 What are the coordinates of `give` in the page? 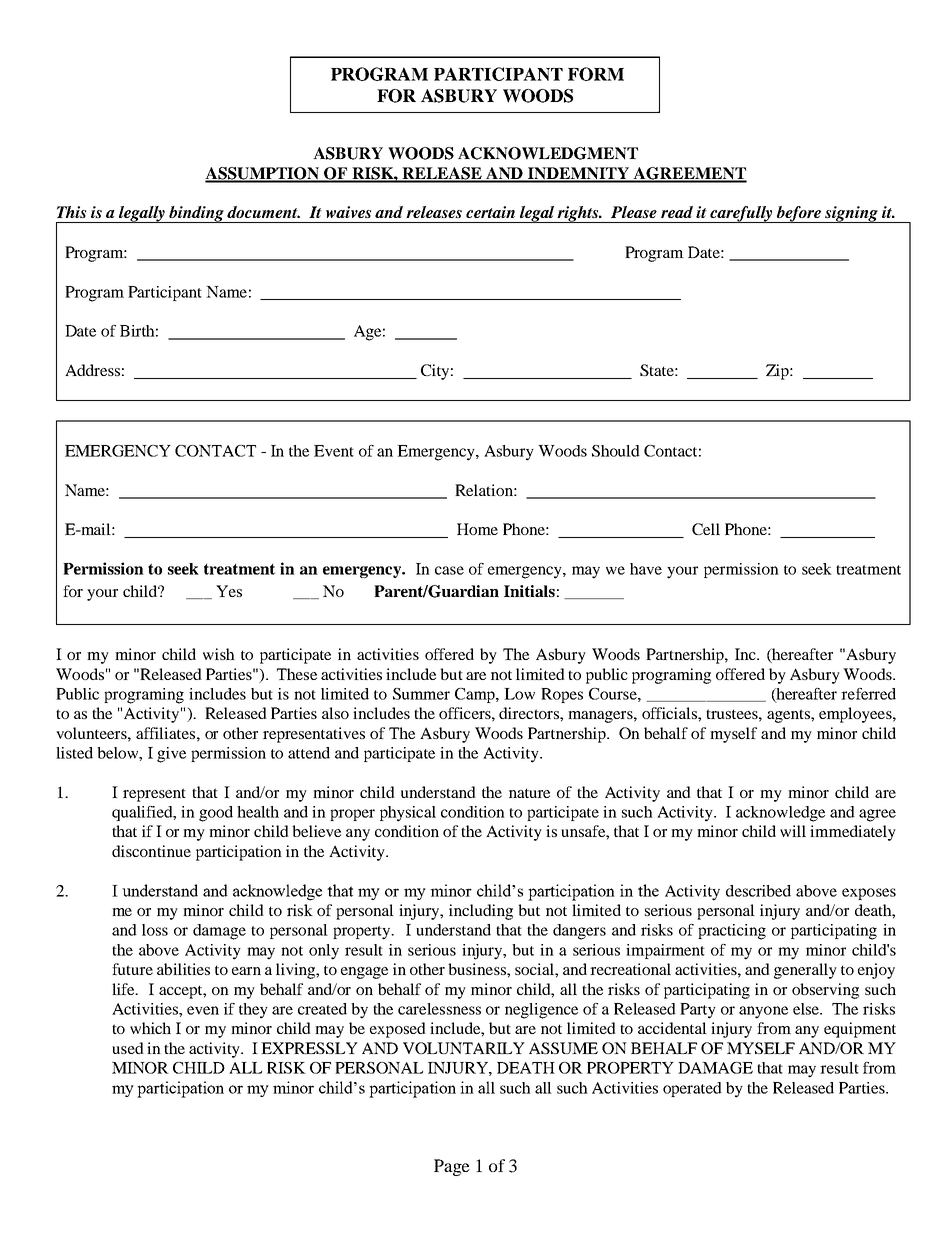 It's located at (171, 755).
